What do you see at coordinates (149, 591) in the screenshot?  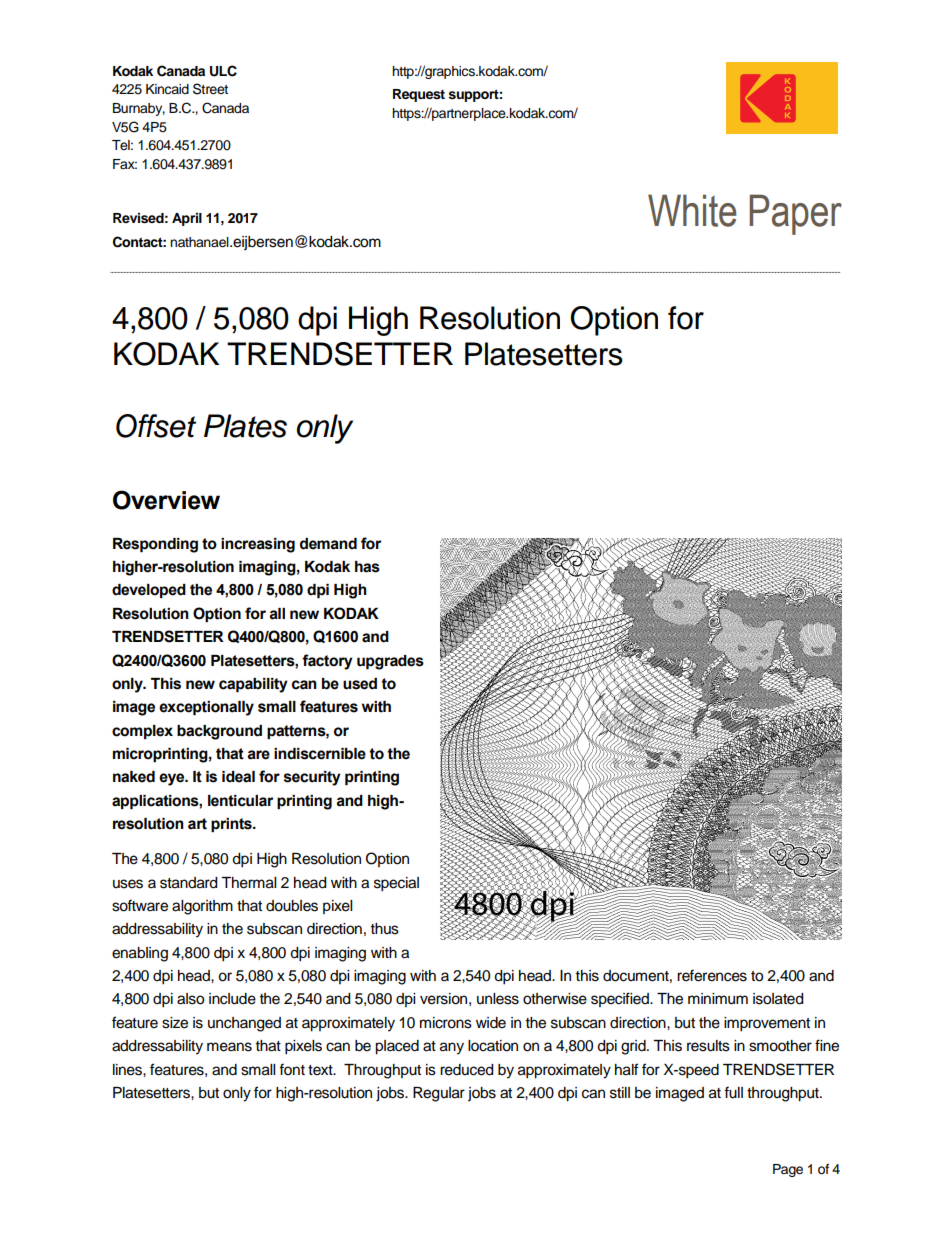 I see `developed` at bounding box center [149, 591].
